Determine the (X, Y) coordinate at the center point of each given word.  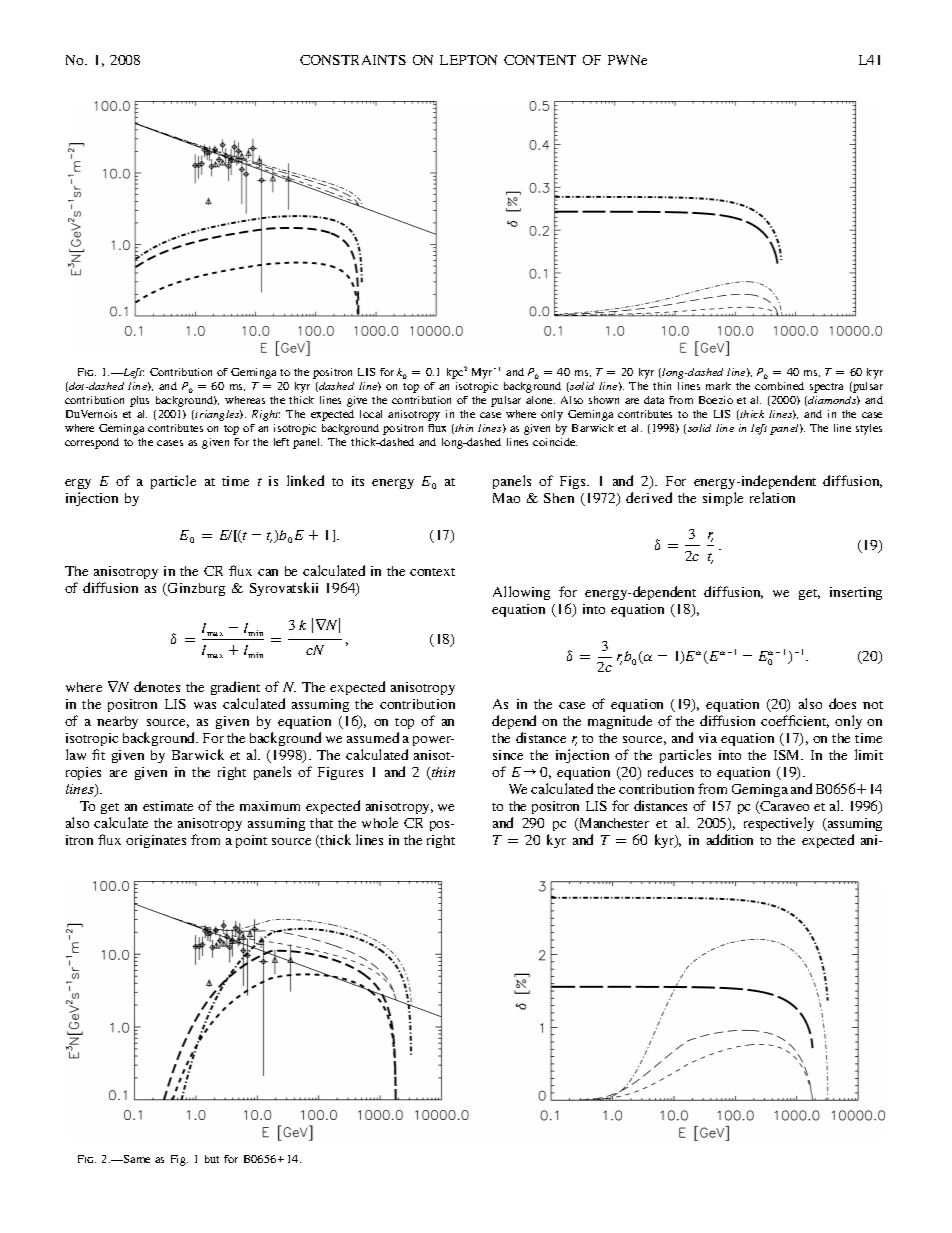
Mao (506, 498)
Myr (483, 373)
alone (540, 400)
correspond (92, 443)
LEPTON (468, 60)
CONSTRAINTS (353, 60)
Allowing (521, 593)
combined (779, 386)
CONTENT (540, 60)
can (268, 572)
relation (772, 497)
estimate (168, 806)
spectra (826, 388)
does (842, 703)
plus (139, 401)
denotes (157, 686)
